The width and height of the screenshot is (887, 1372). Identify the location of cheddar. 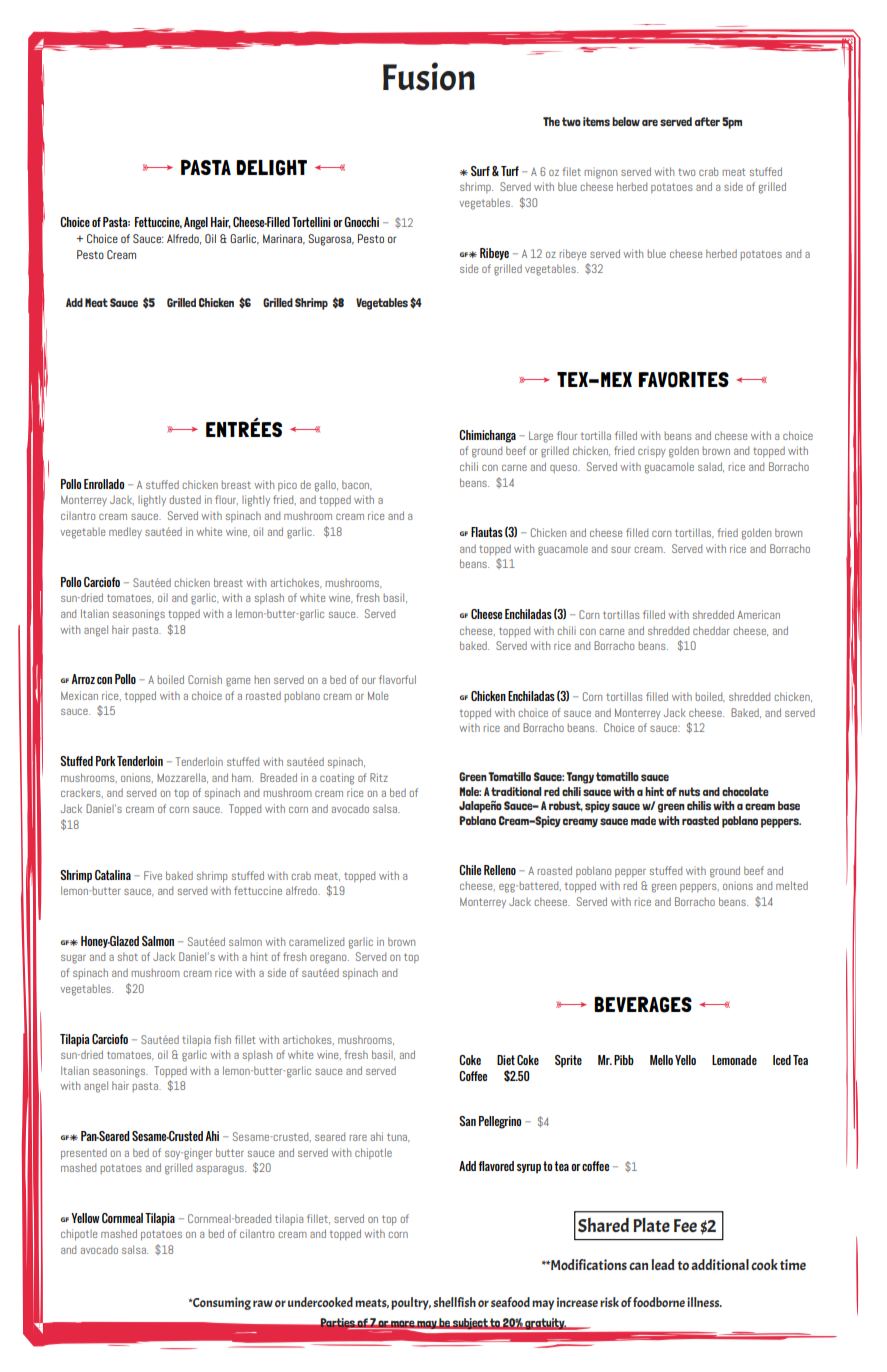
(711, 630).
